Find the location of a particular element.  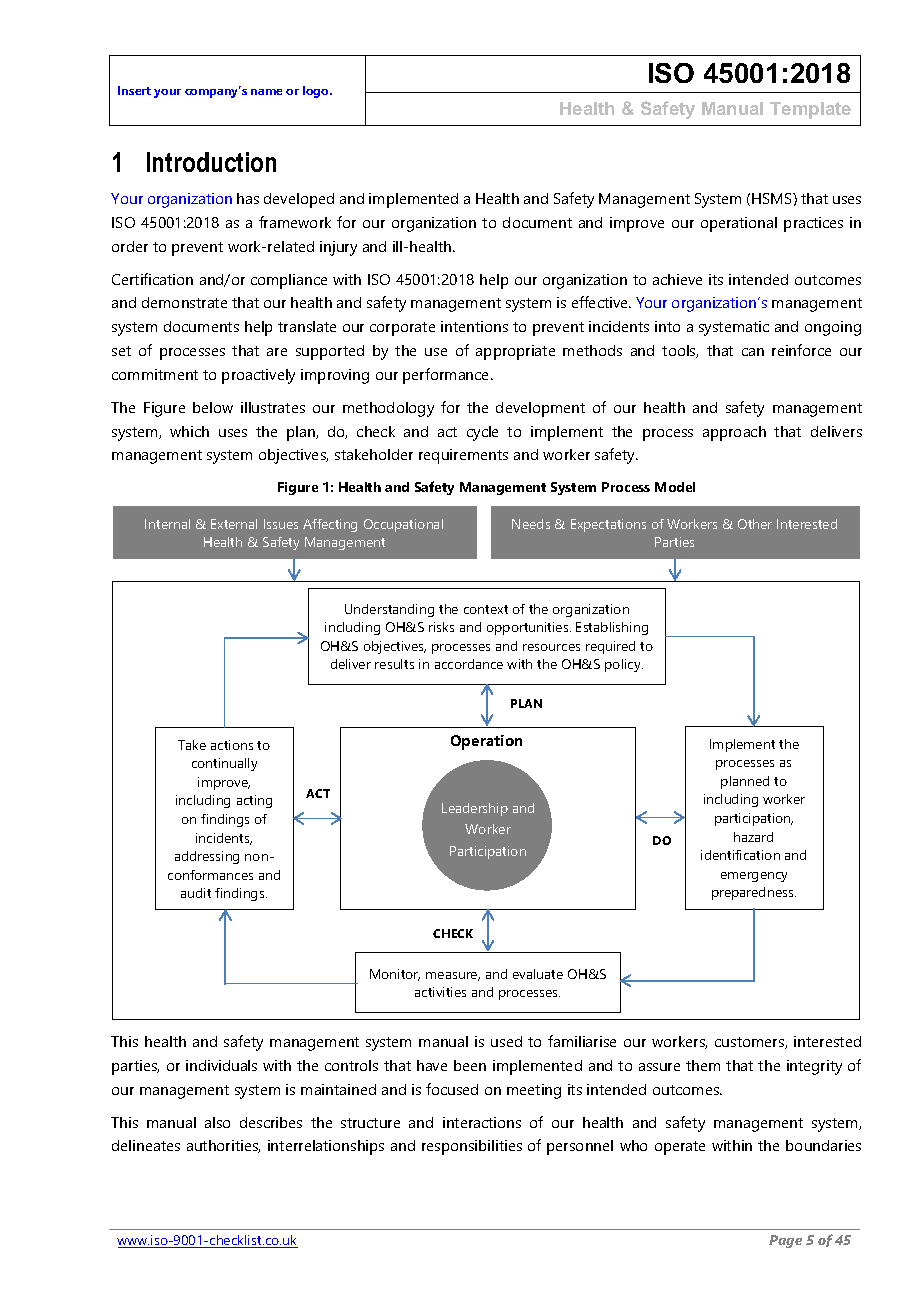

Other is located at coordinates (755, 524).
